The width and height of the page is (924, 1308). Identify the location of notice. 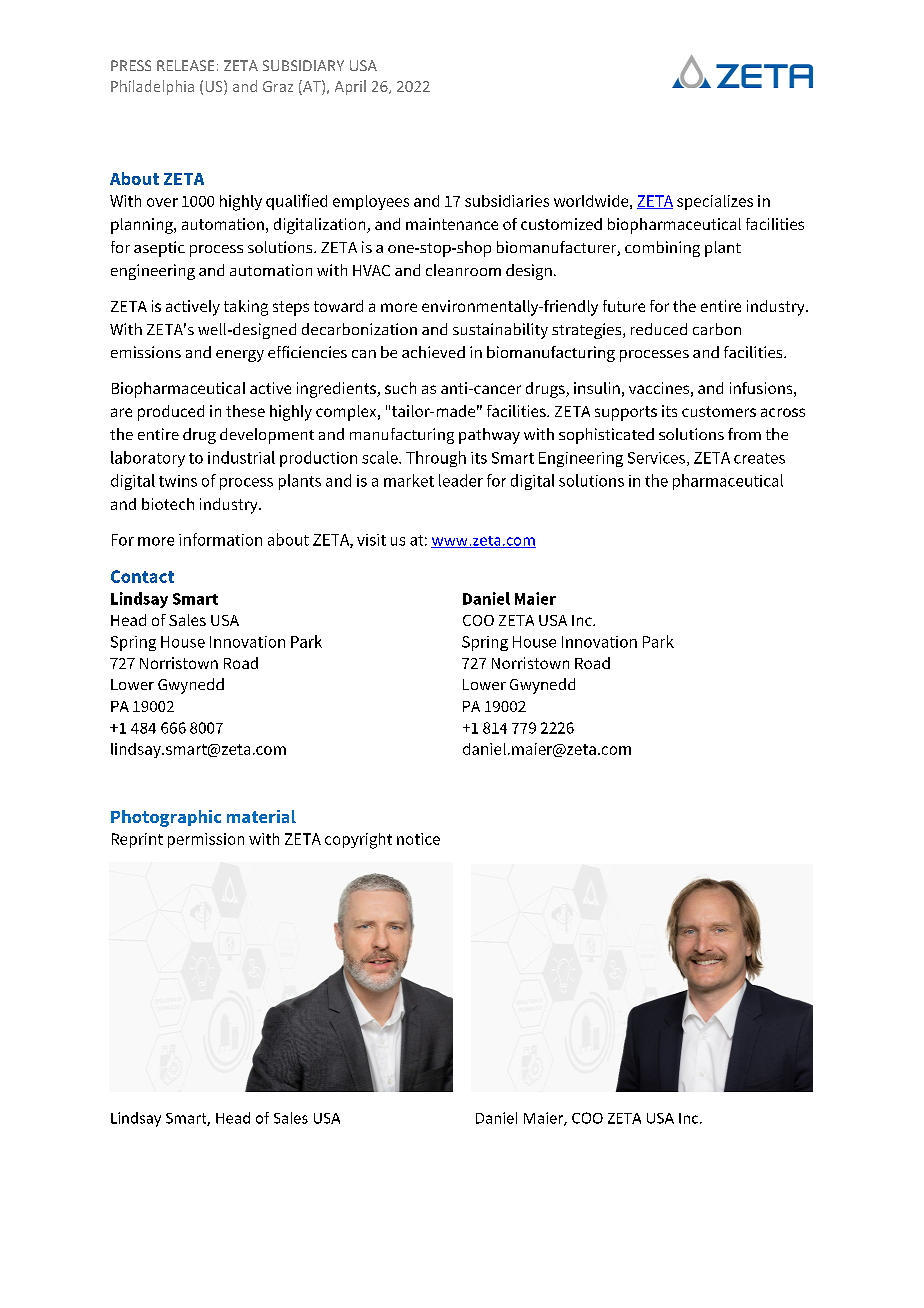
(418, 839).
